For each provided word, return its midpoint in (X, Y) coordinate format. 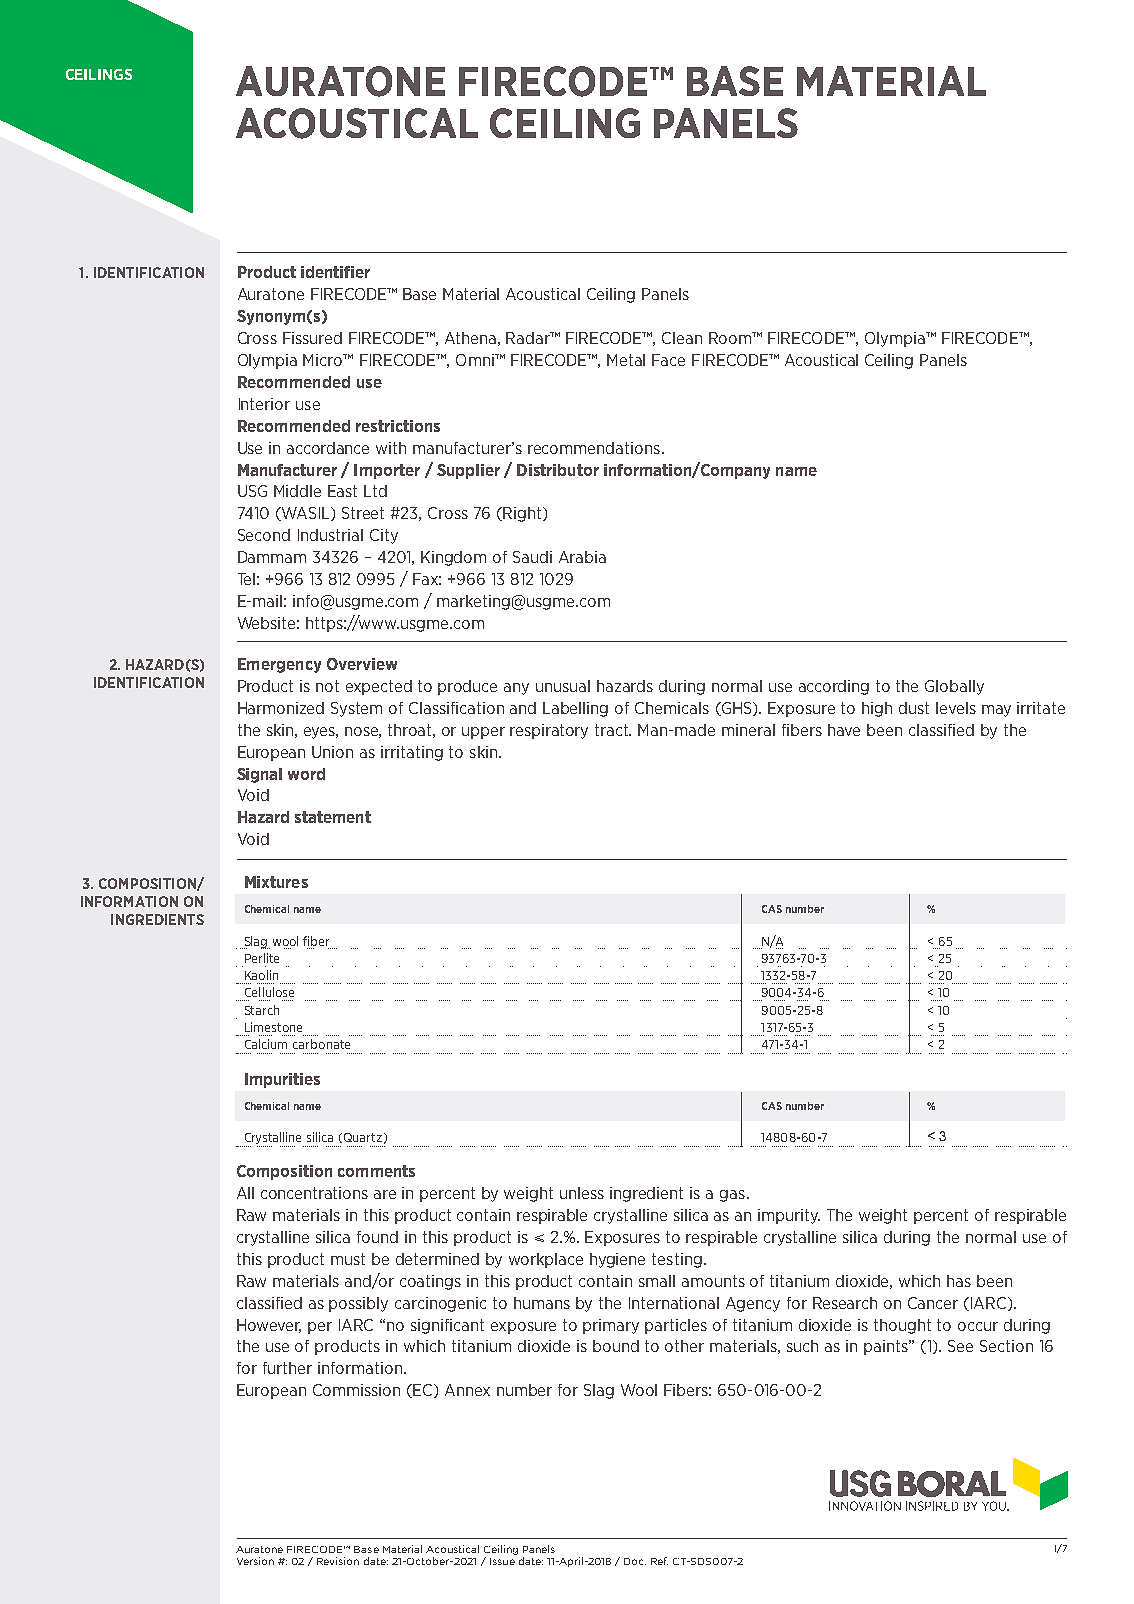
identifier (335, 272)
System (356, 709)
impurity (789, 1216)
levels (956, 708)
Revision (338, 1561)
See (960, 1346)
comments (376, 1171)
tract (613, 730)
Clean (682, 338)
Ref (659, 1561)
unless (582, 1193)
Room (731, 338)
